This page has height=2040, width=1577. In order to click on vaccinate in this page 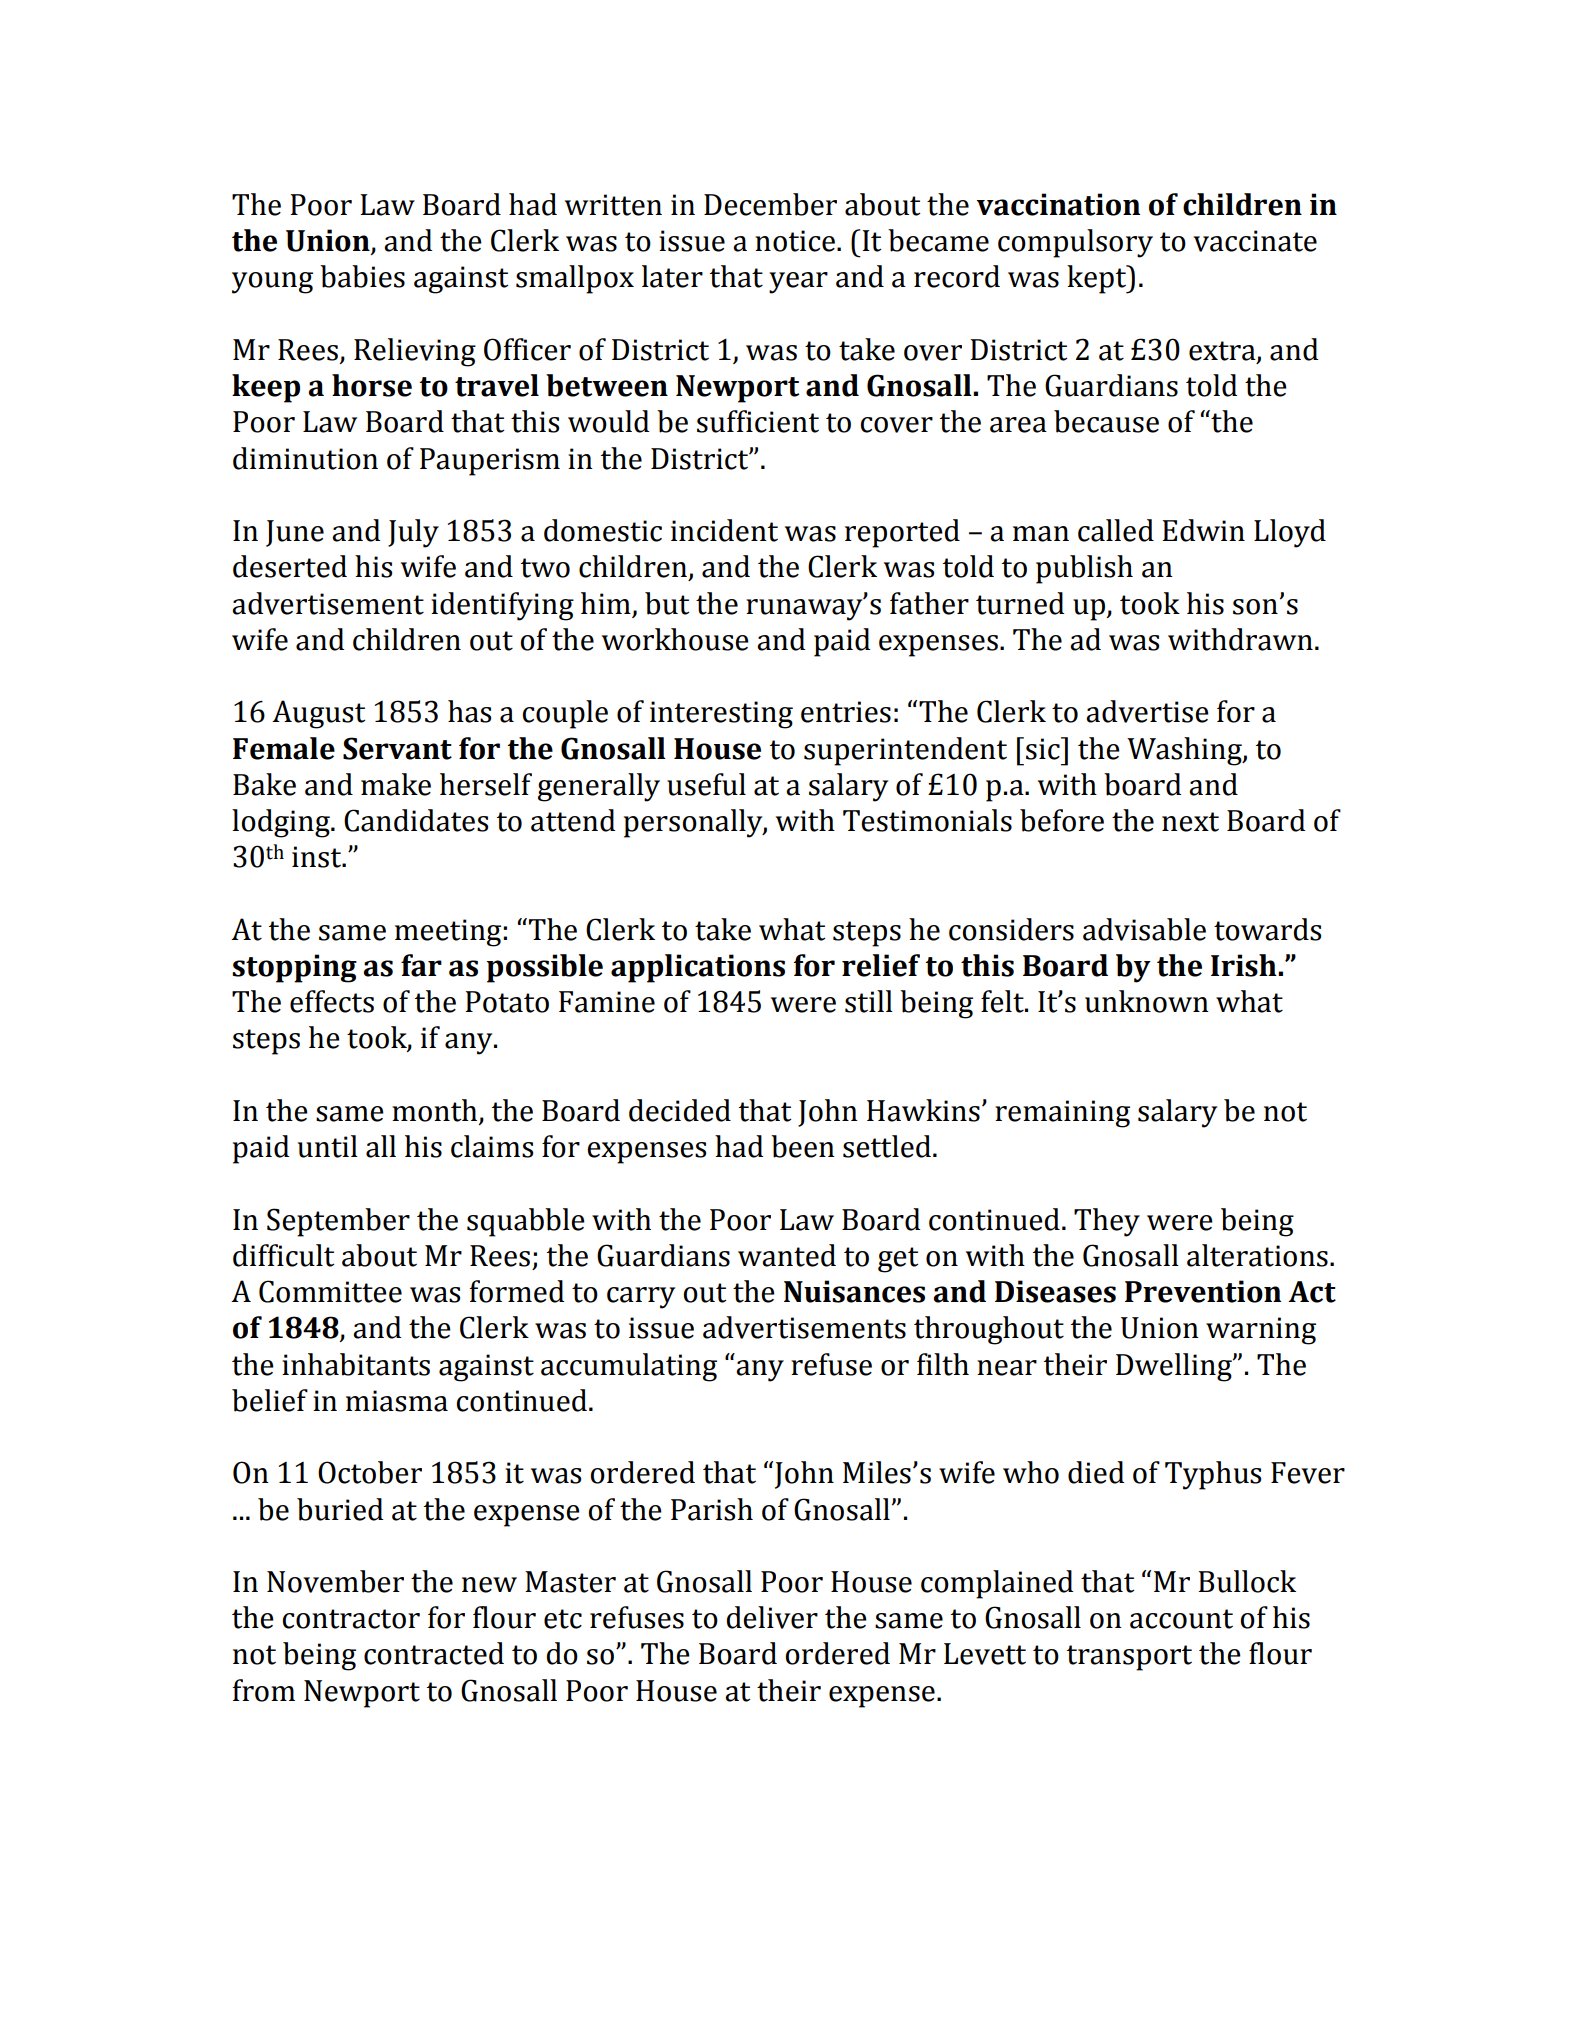, I will do `click(1255, 241)`.
